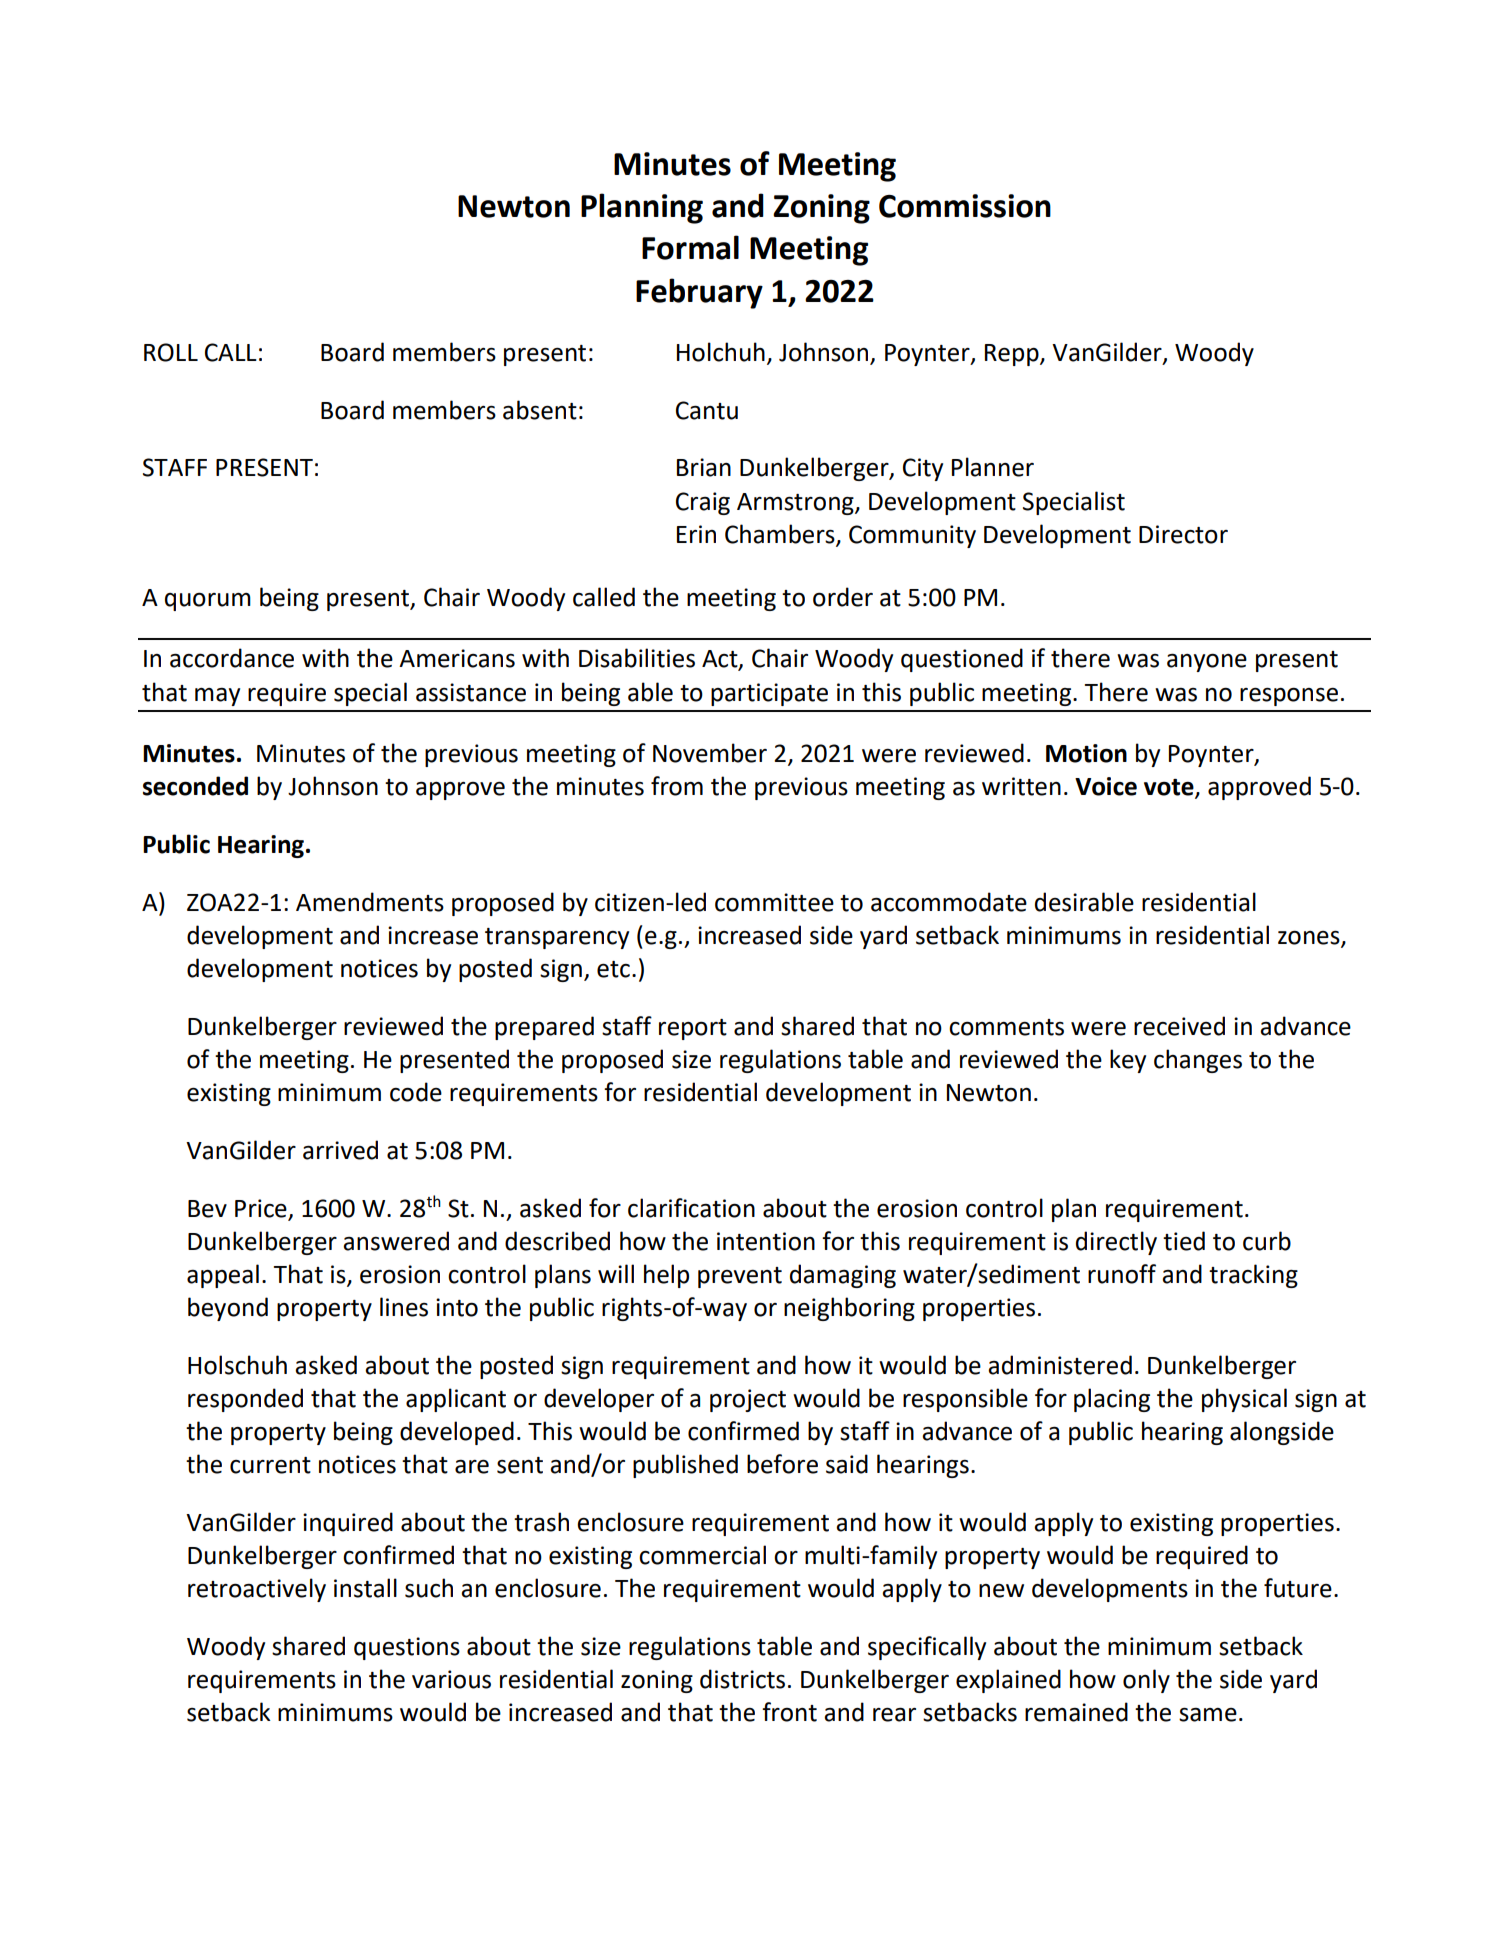 Image resolution: width=1509 pixels, height=1953 pixels. I want to click on Price, so click(261, 1208).
